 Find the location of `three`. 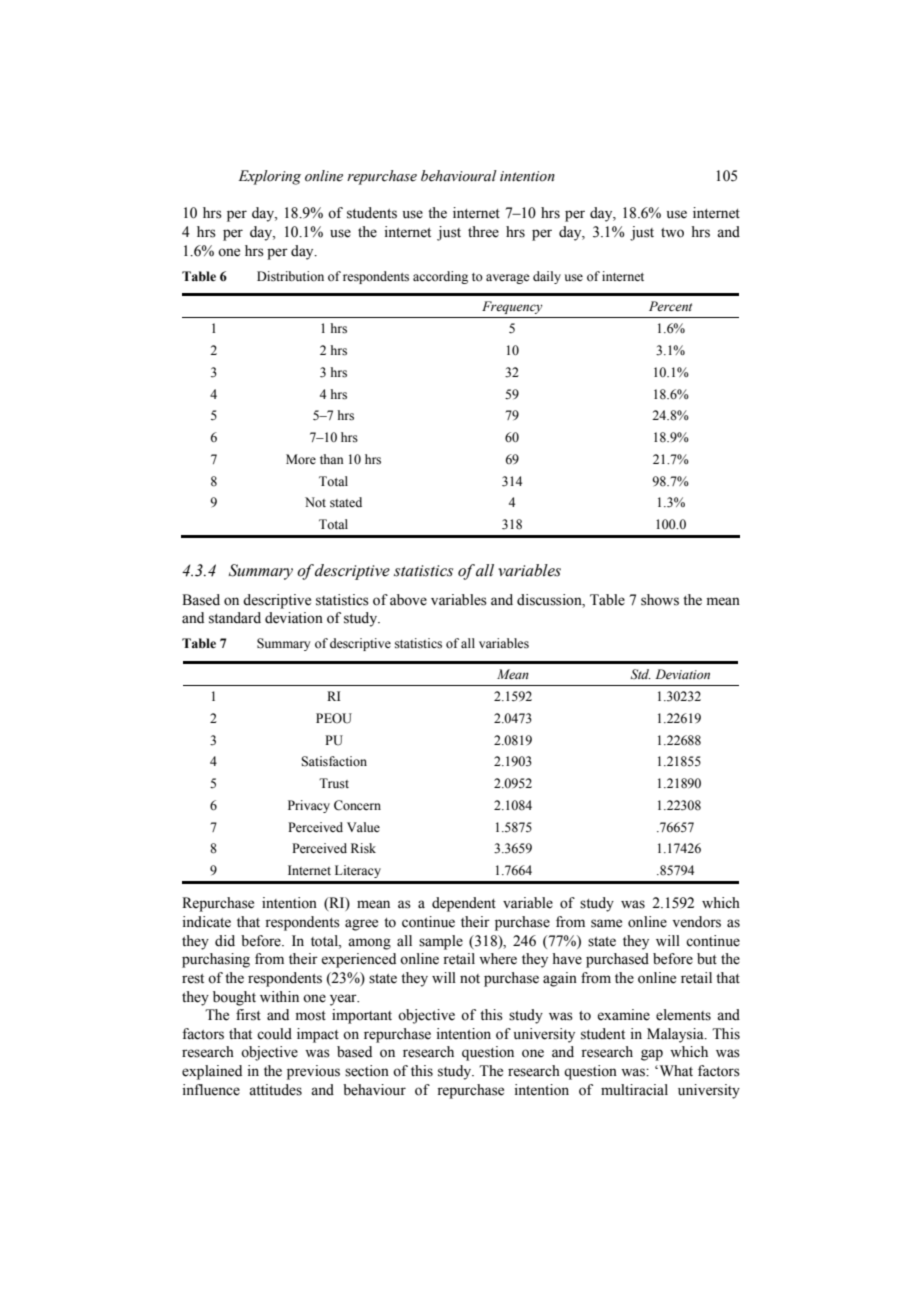

three is located at coordinates (483, 232).
